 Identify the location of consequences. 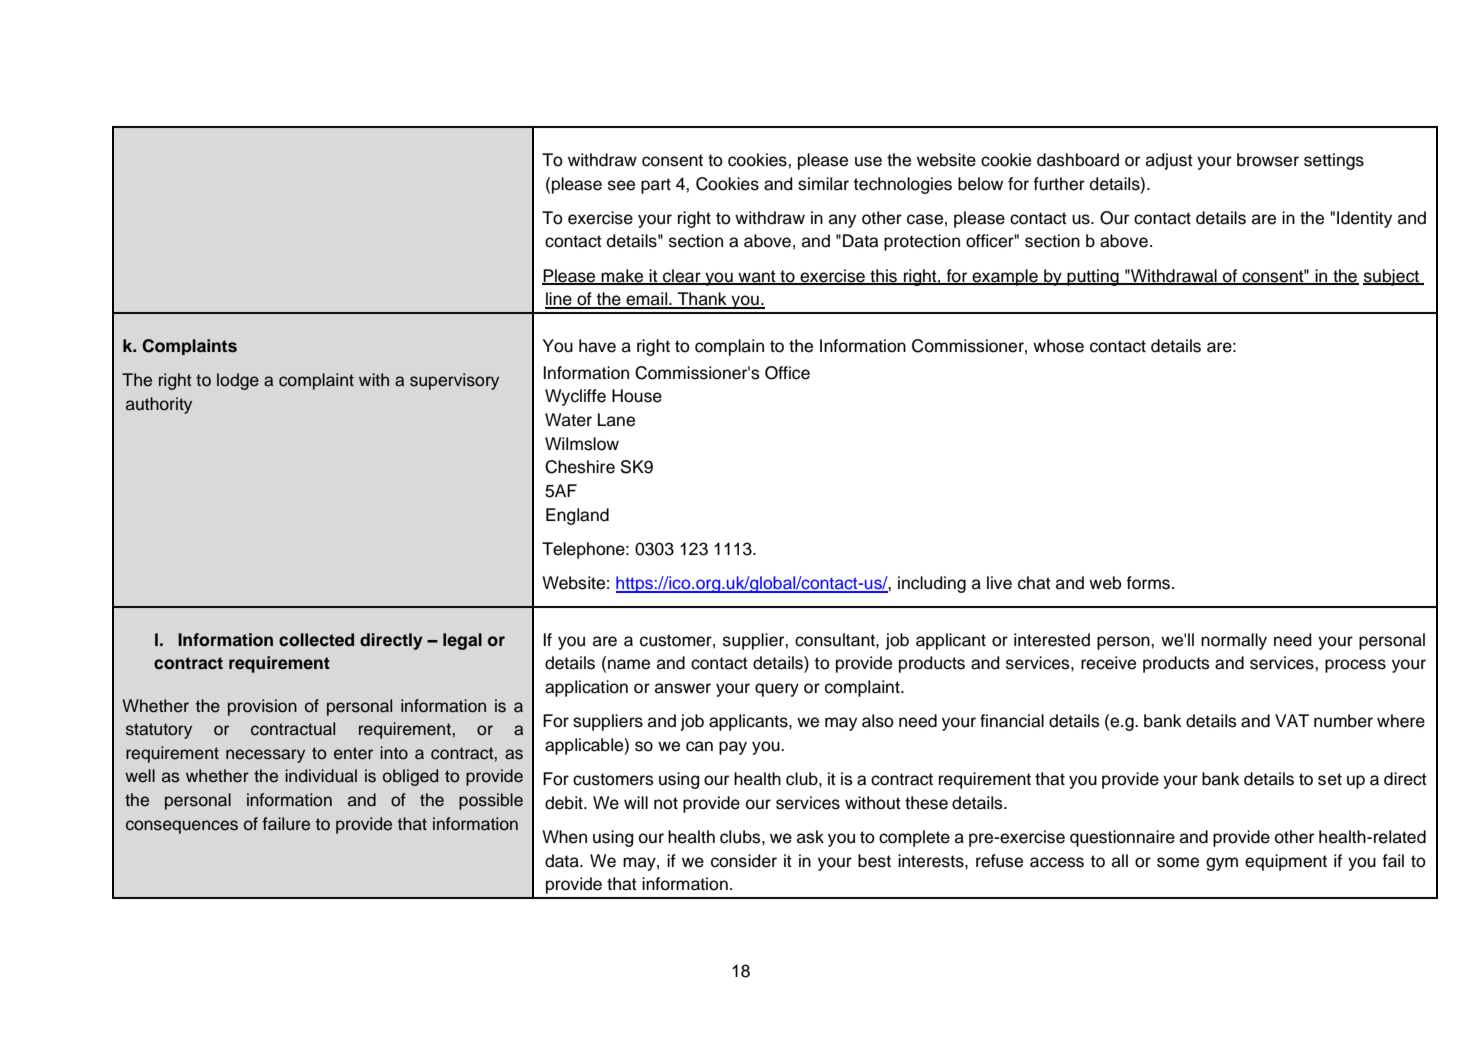
(182, 827).
